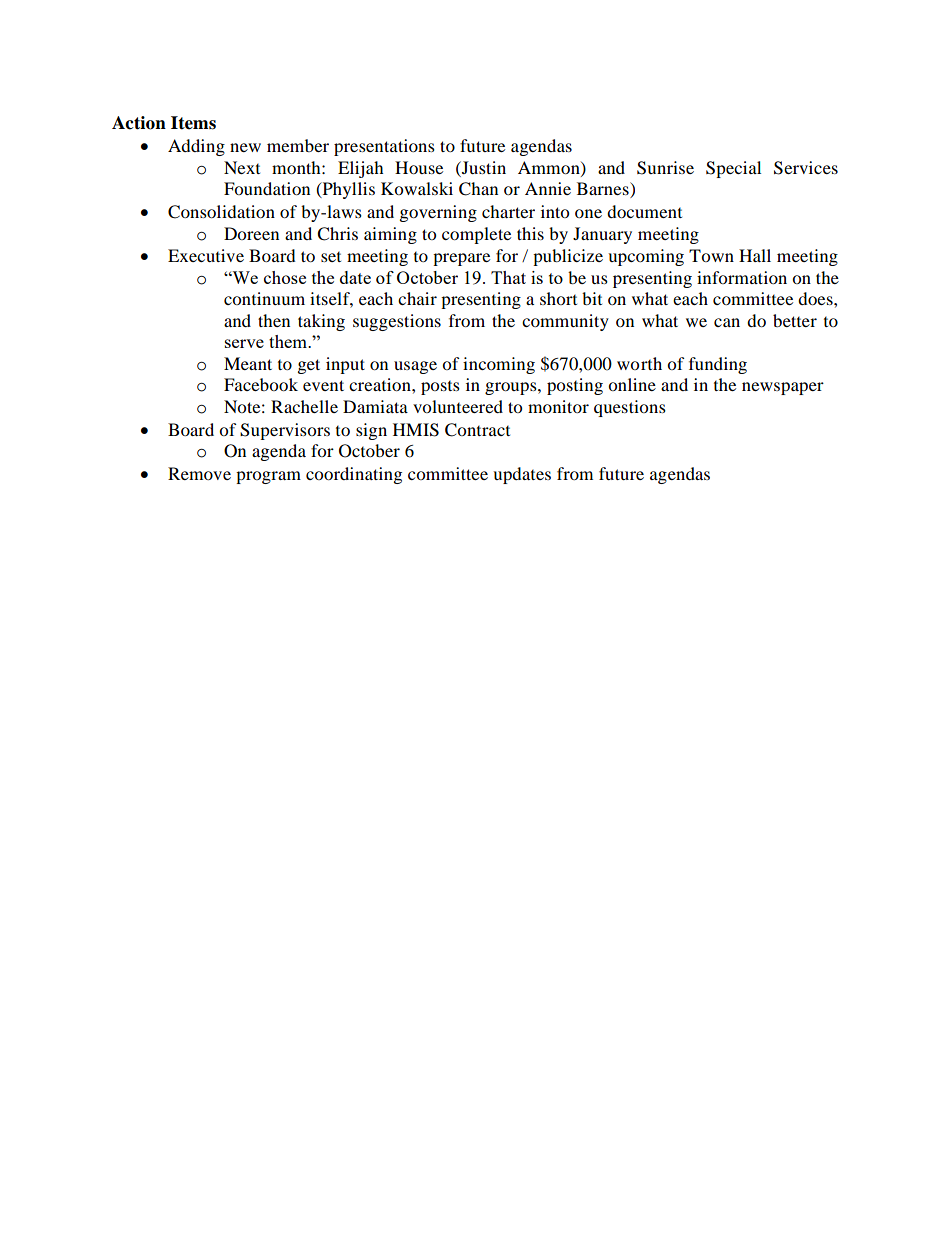 The height and width of the image is (1233, 952). I want to click on Special, so click(733, 169).
